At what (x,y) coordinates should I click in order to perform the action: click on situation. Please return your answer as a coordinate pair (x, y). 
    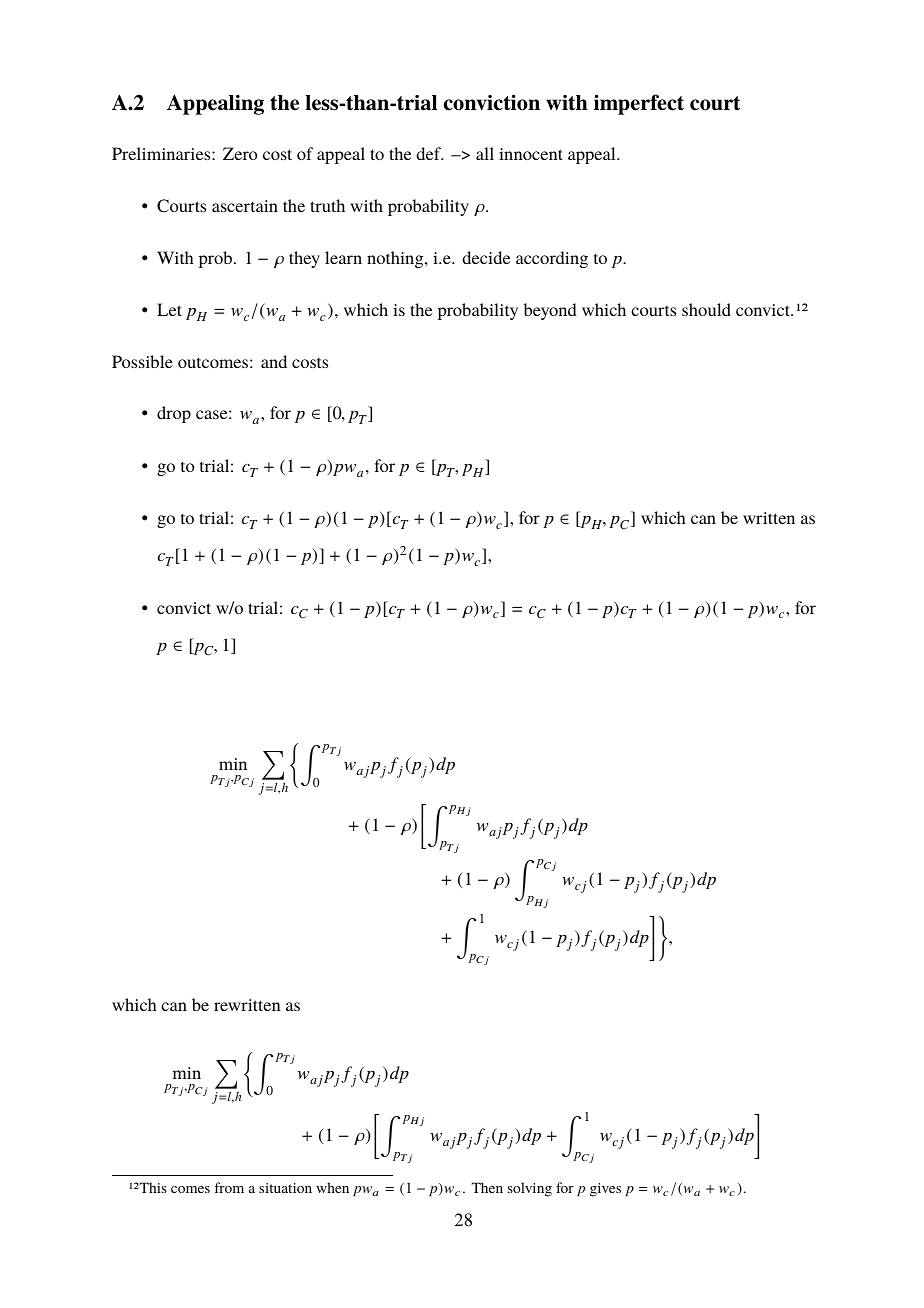
    Looking at the image, I should click on (285, 1188).
